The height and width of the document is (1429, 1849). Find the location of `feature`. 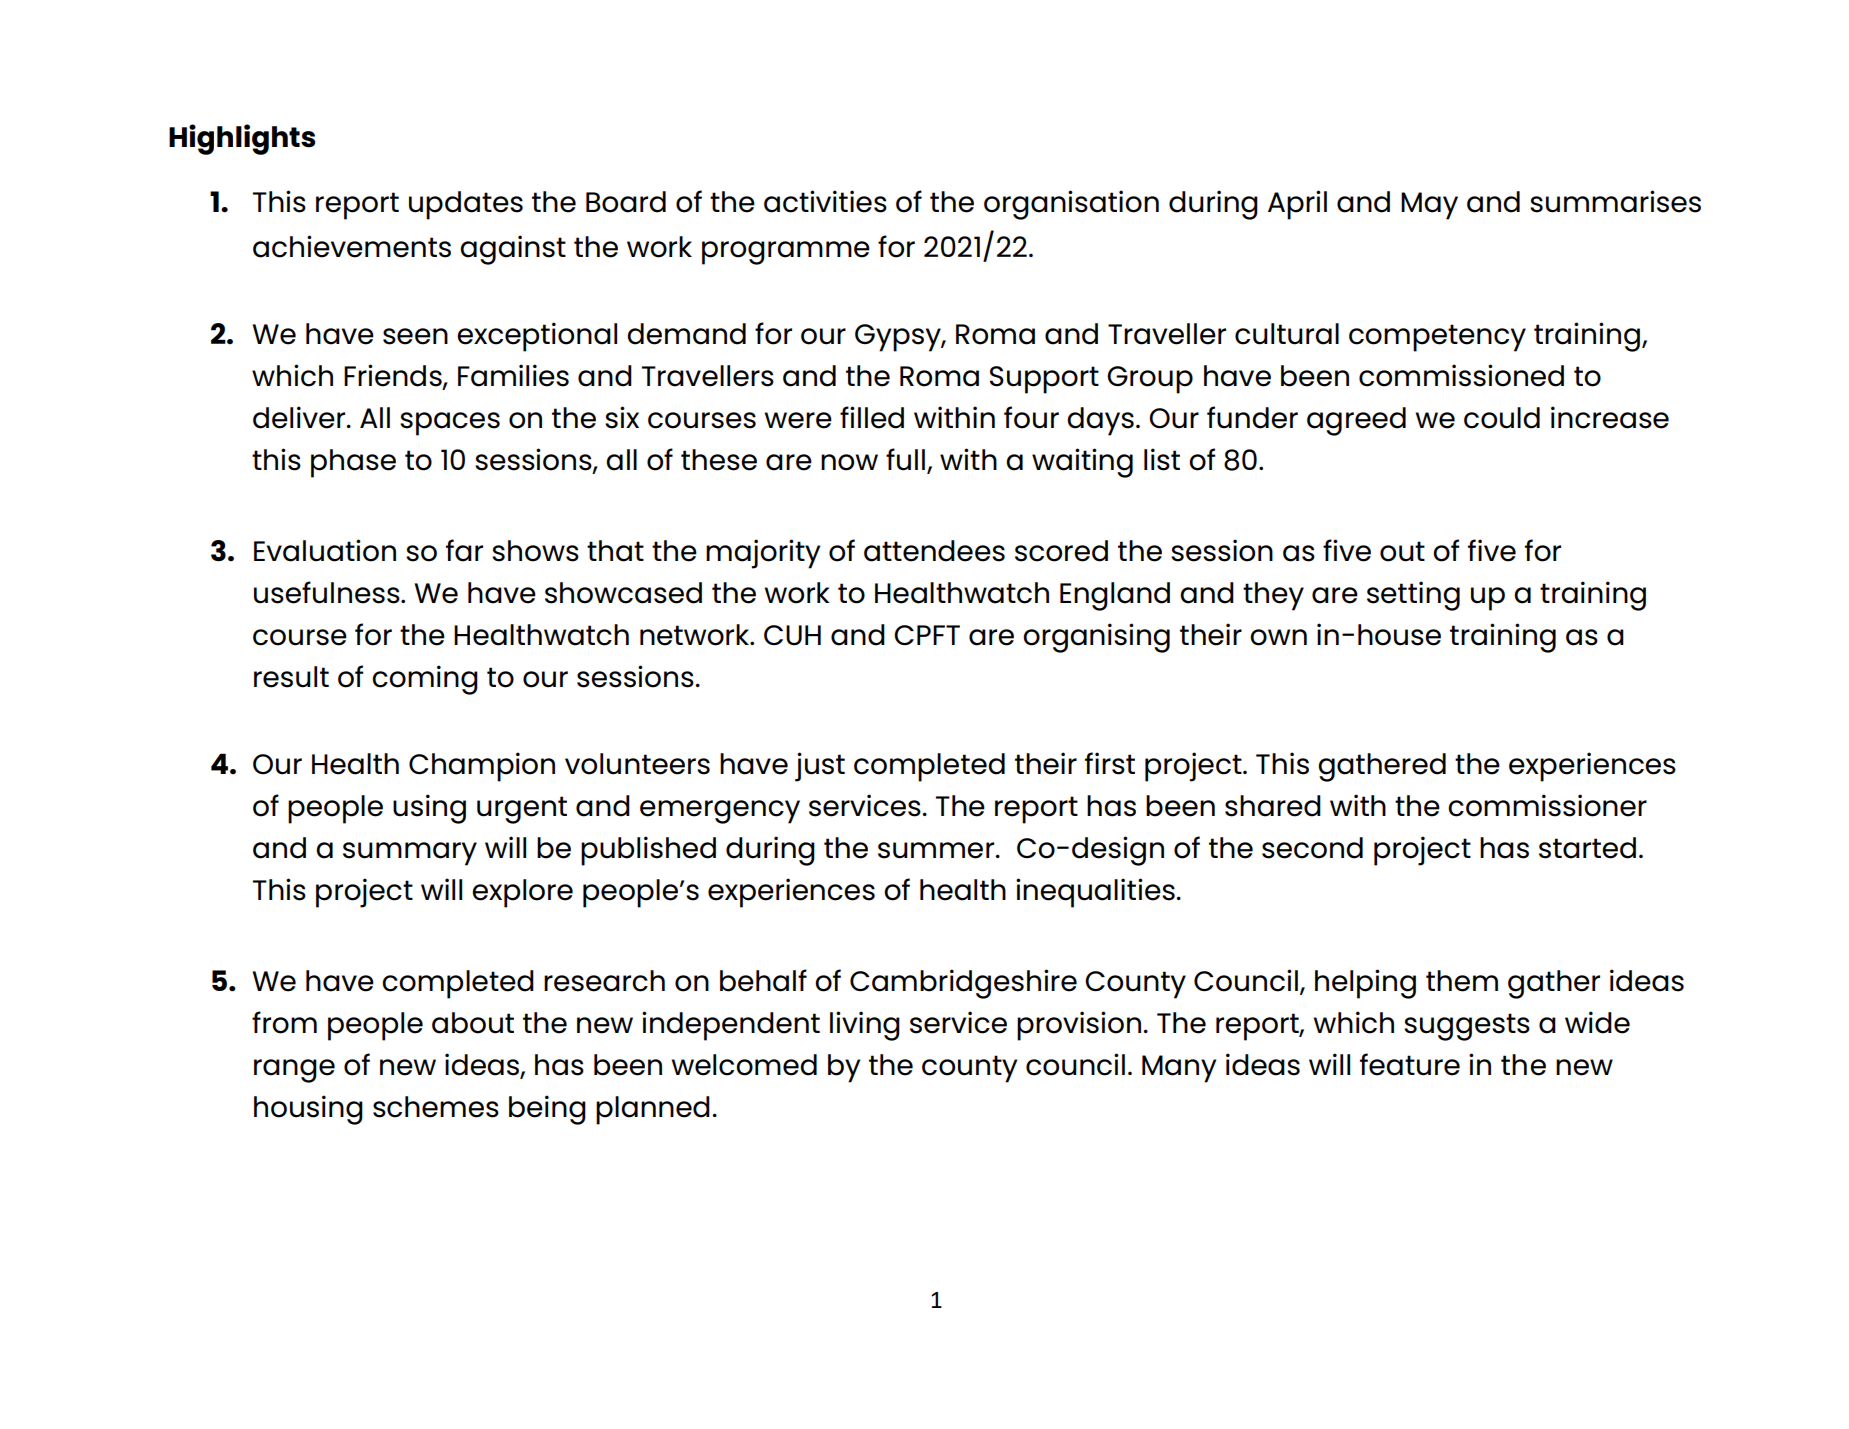

feature is located at coordinates (1410, 1064).
